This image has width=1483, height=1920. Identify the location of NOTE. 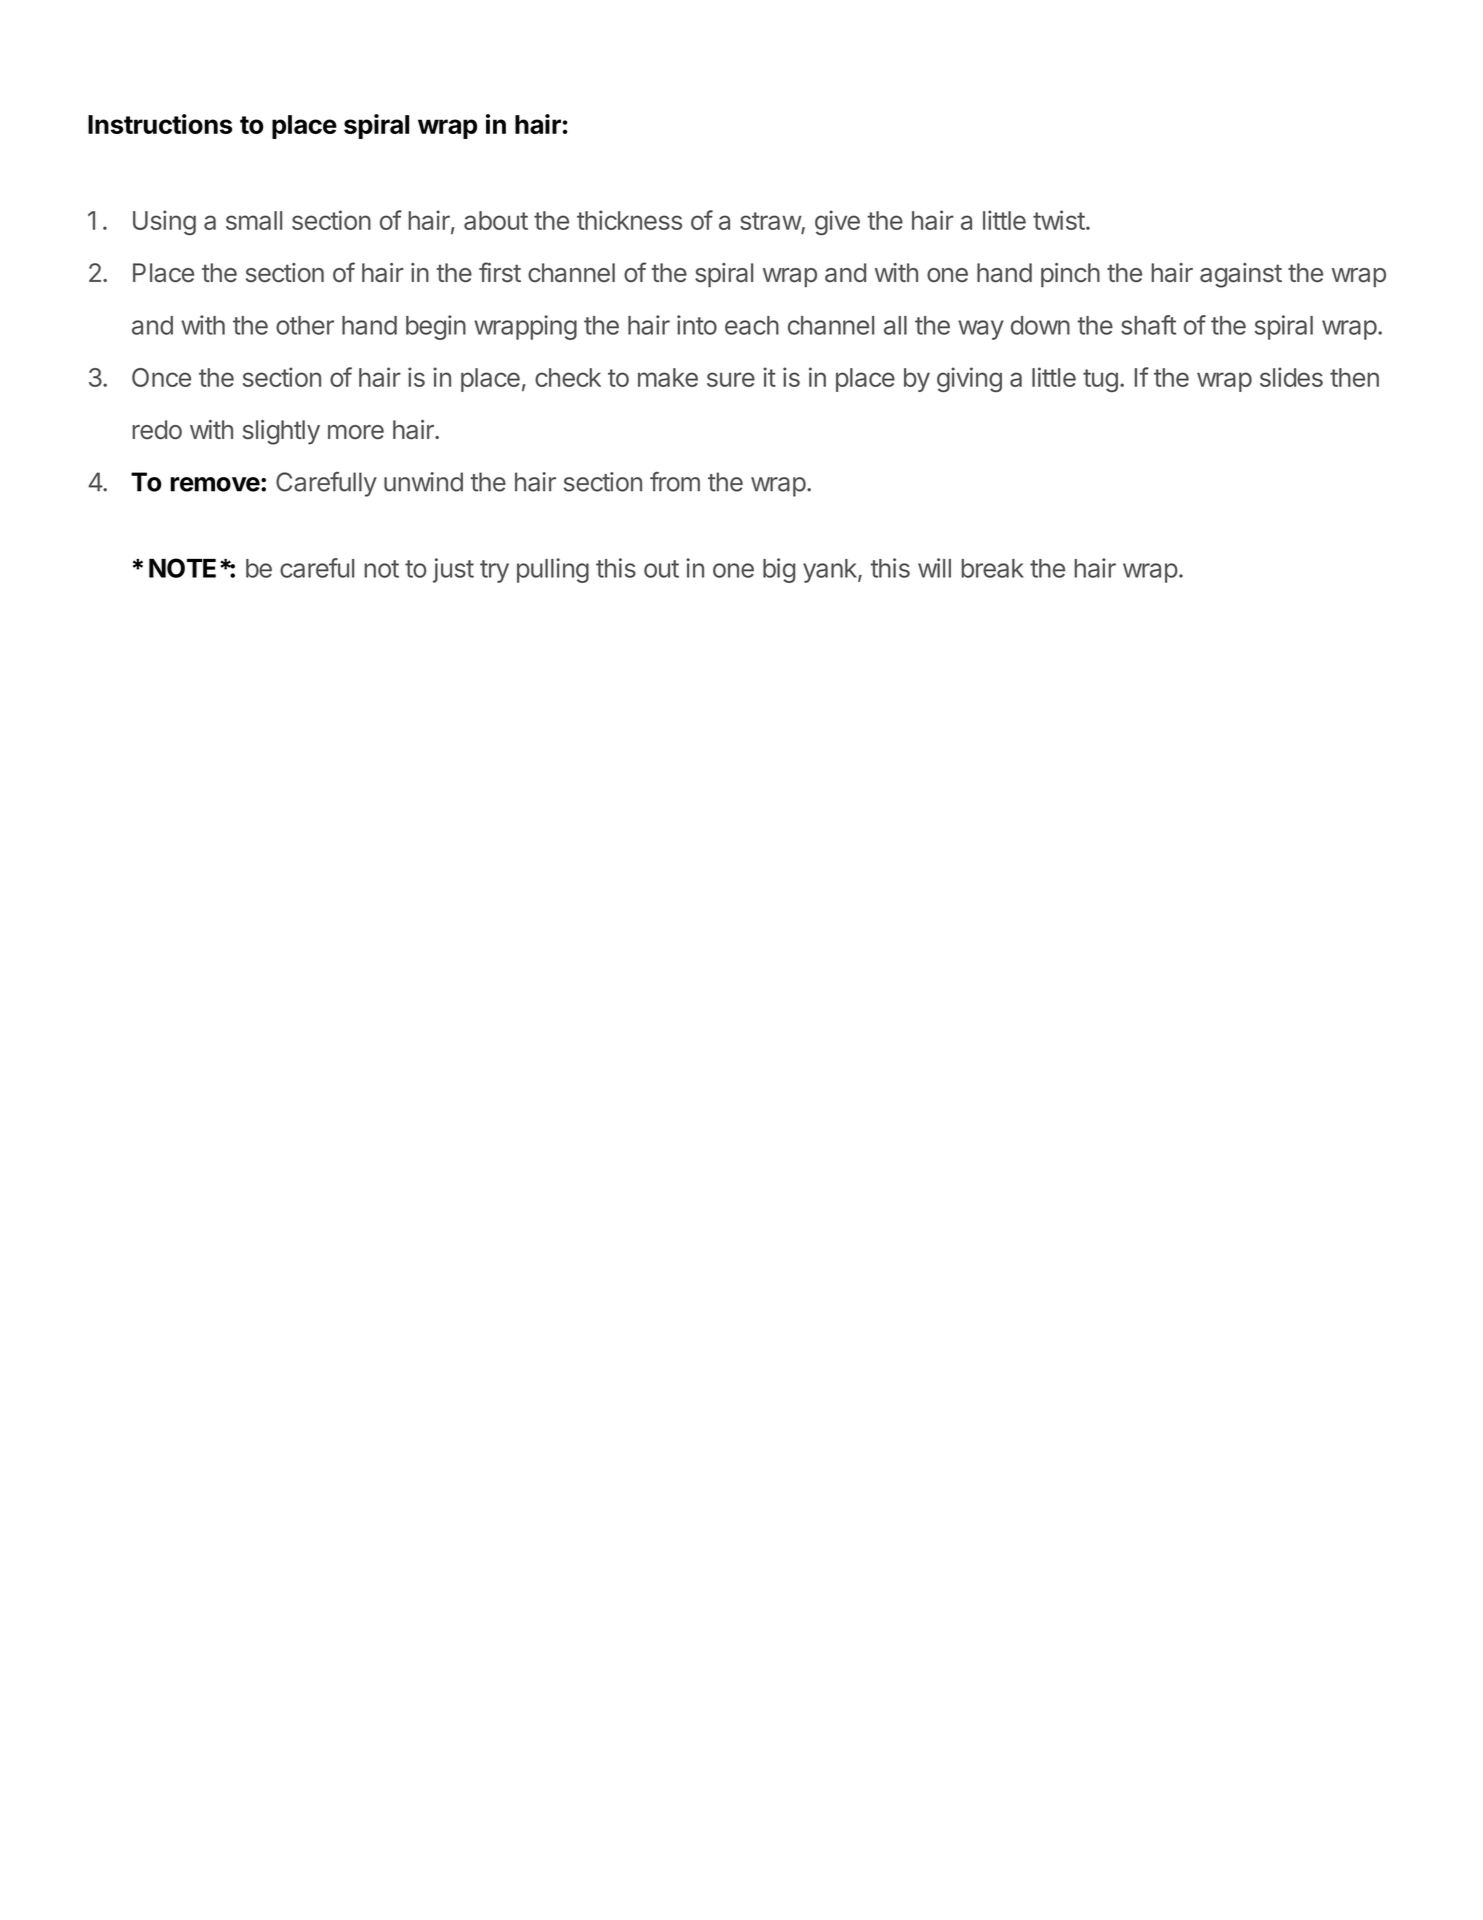
(182, 568).
